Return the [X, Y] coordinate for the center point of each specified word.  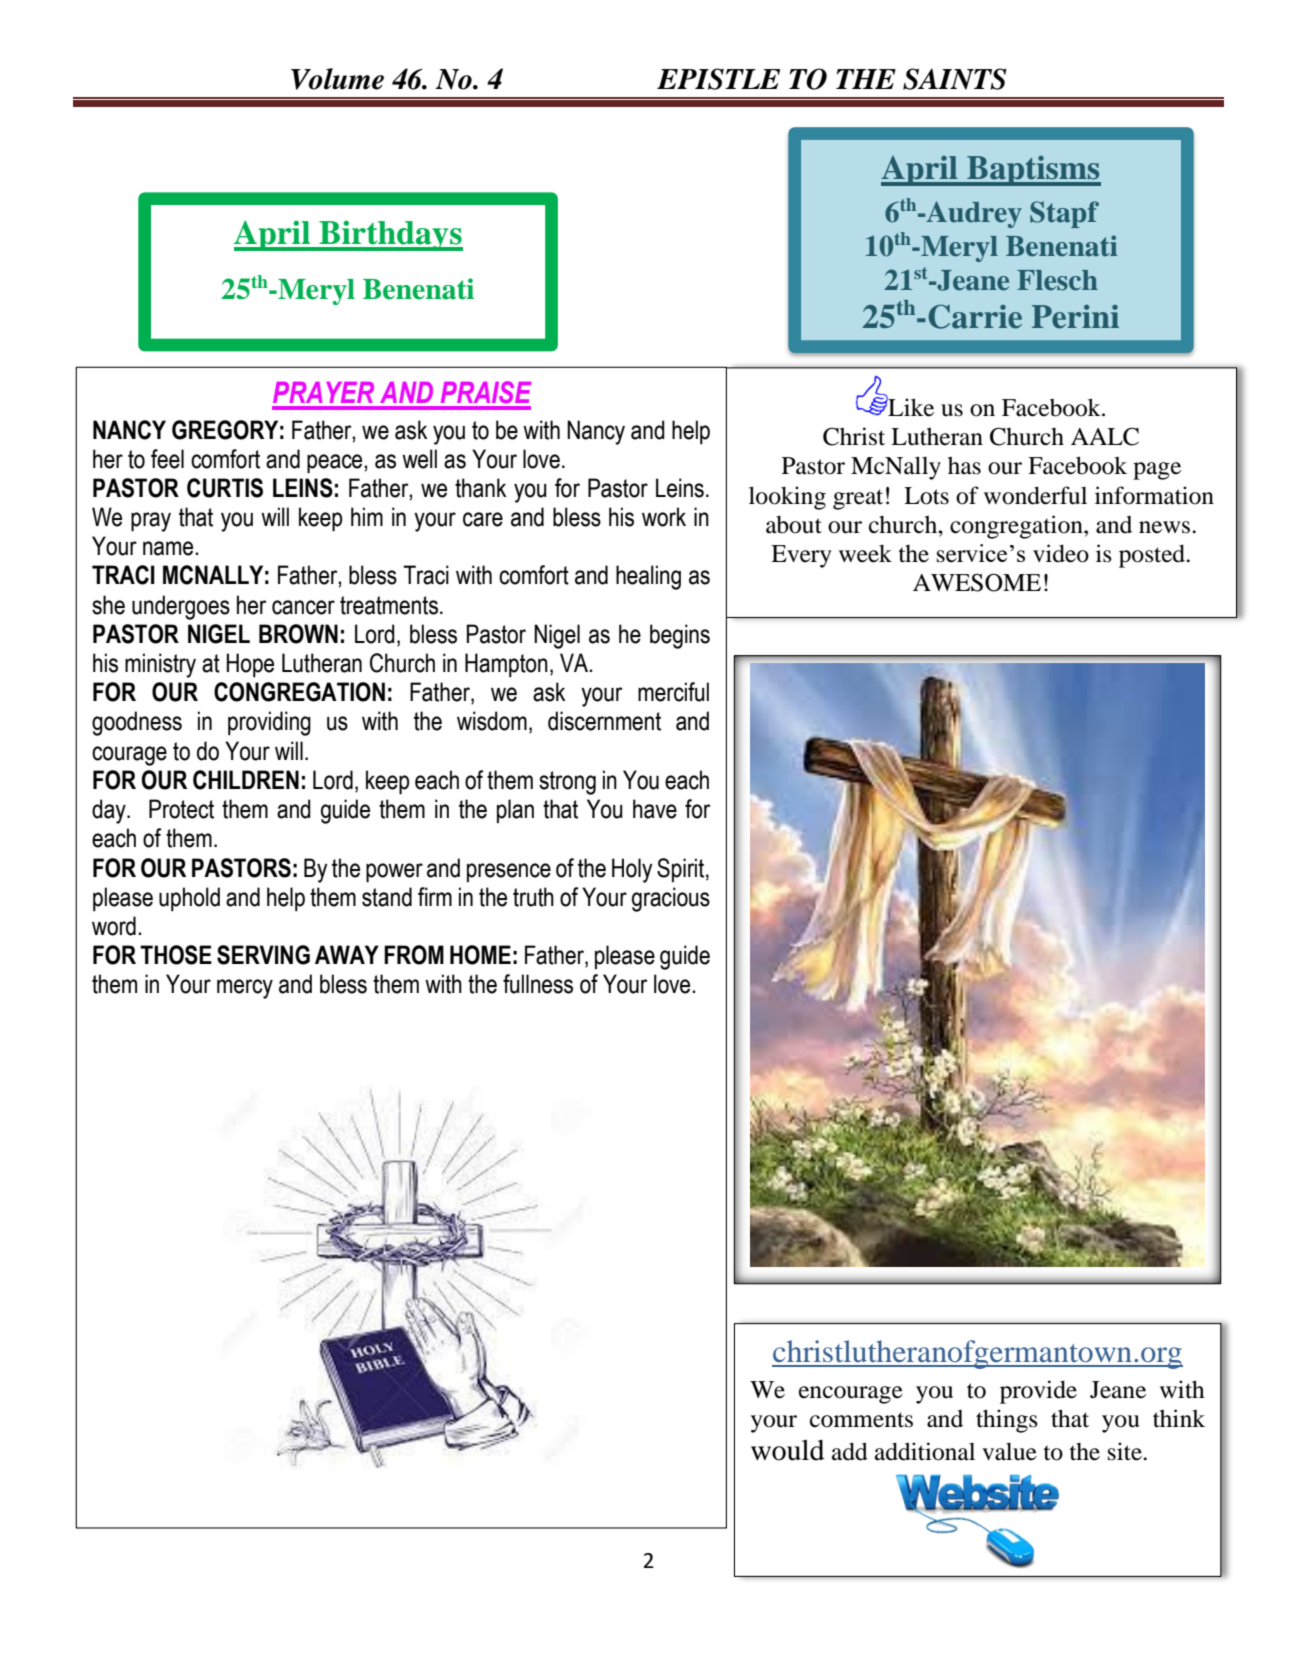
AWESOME [977, 583]
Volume [337, 79]
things [1007, 1421]
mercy [245, 989]
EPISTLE [718, 79]
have [655, 809]
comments [861, 1420]
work [664, 517]
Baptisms [1033, 171]
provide [1038, 1392]
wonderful [1035, 495]
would [788, 1450]
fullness [538, 984]
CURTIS [225, 488]
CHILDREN [246, 780]
